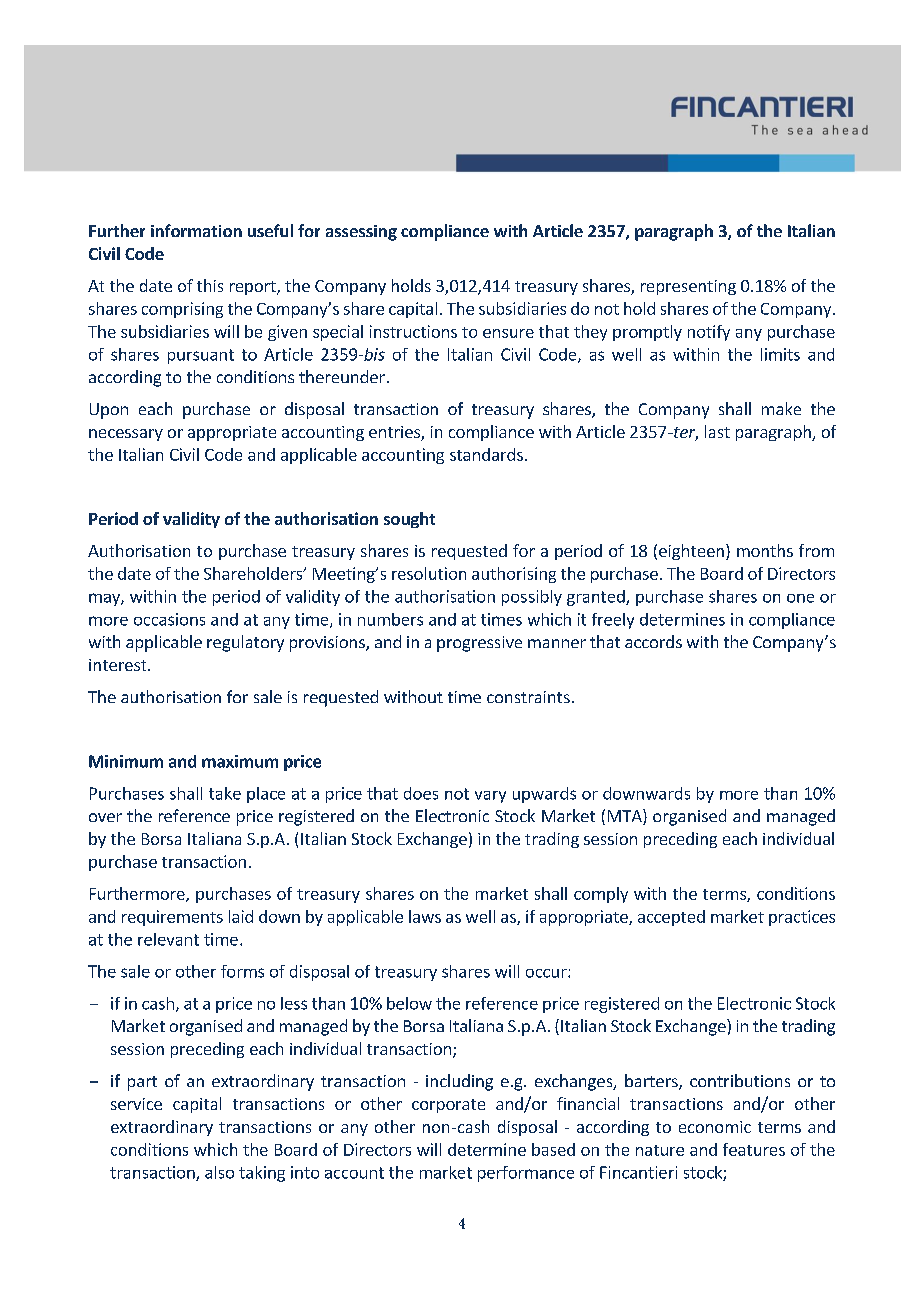  Describe the element at coordinates (688, 287) in the page. I see `representing` at that location.
